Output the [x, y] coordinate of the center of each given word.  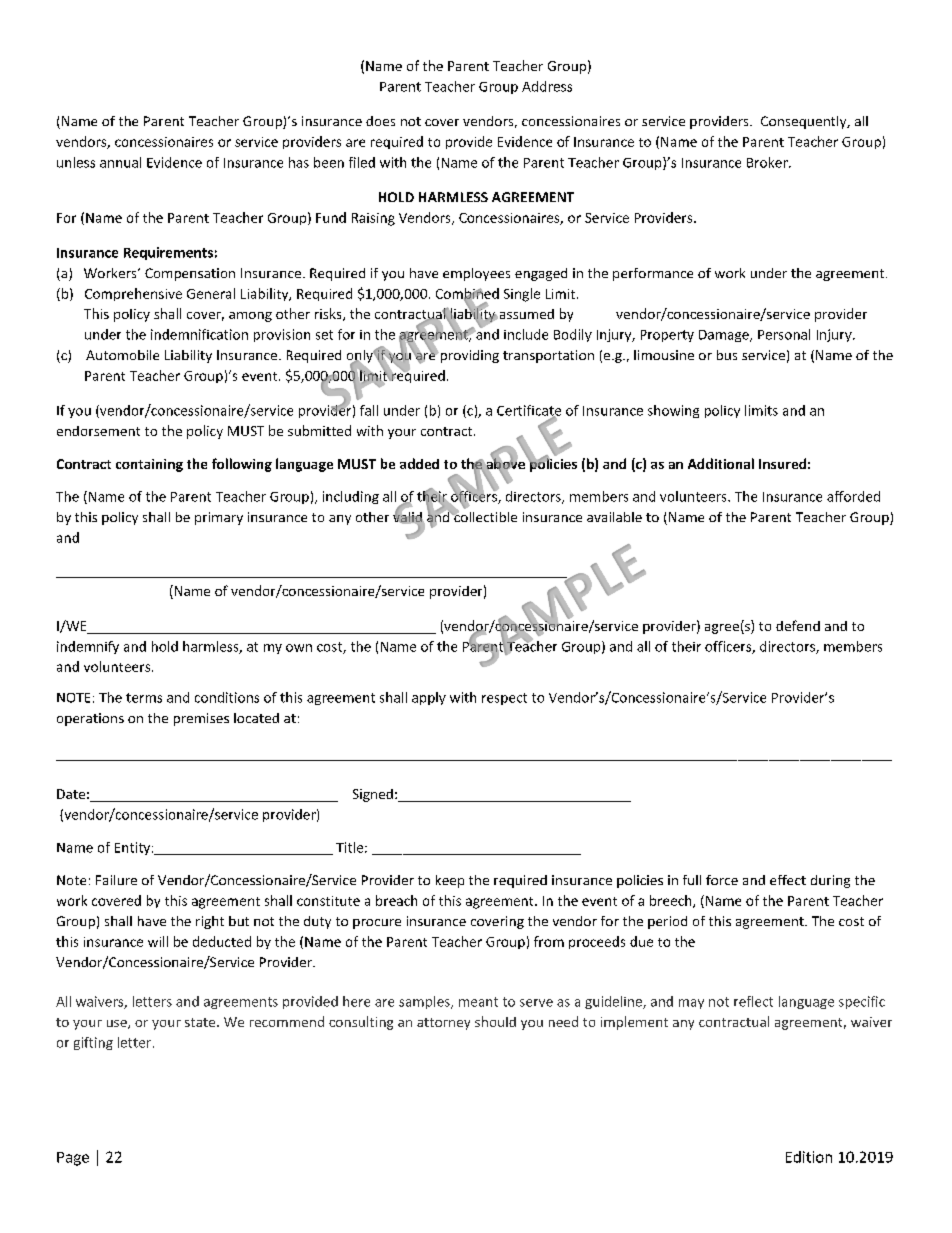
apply [429, 698]
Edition [809, 1157]
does [380, 121]
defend [798, 625]
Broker [768, 162]
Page [73, 1159]
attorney [443, 1024]
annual [120, 162]
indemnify [88, 647]
